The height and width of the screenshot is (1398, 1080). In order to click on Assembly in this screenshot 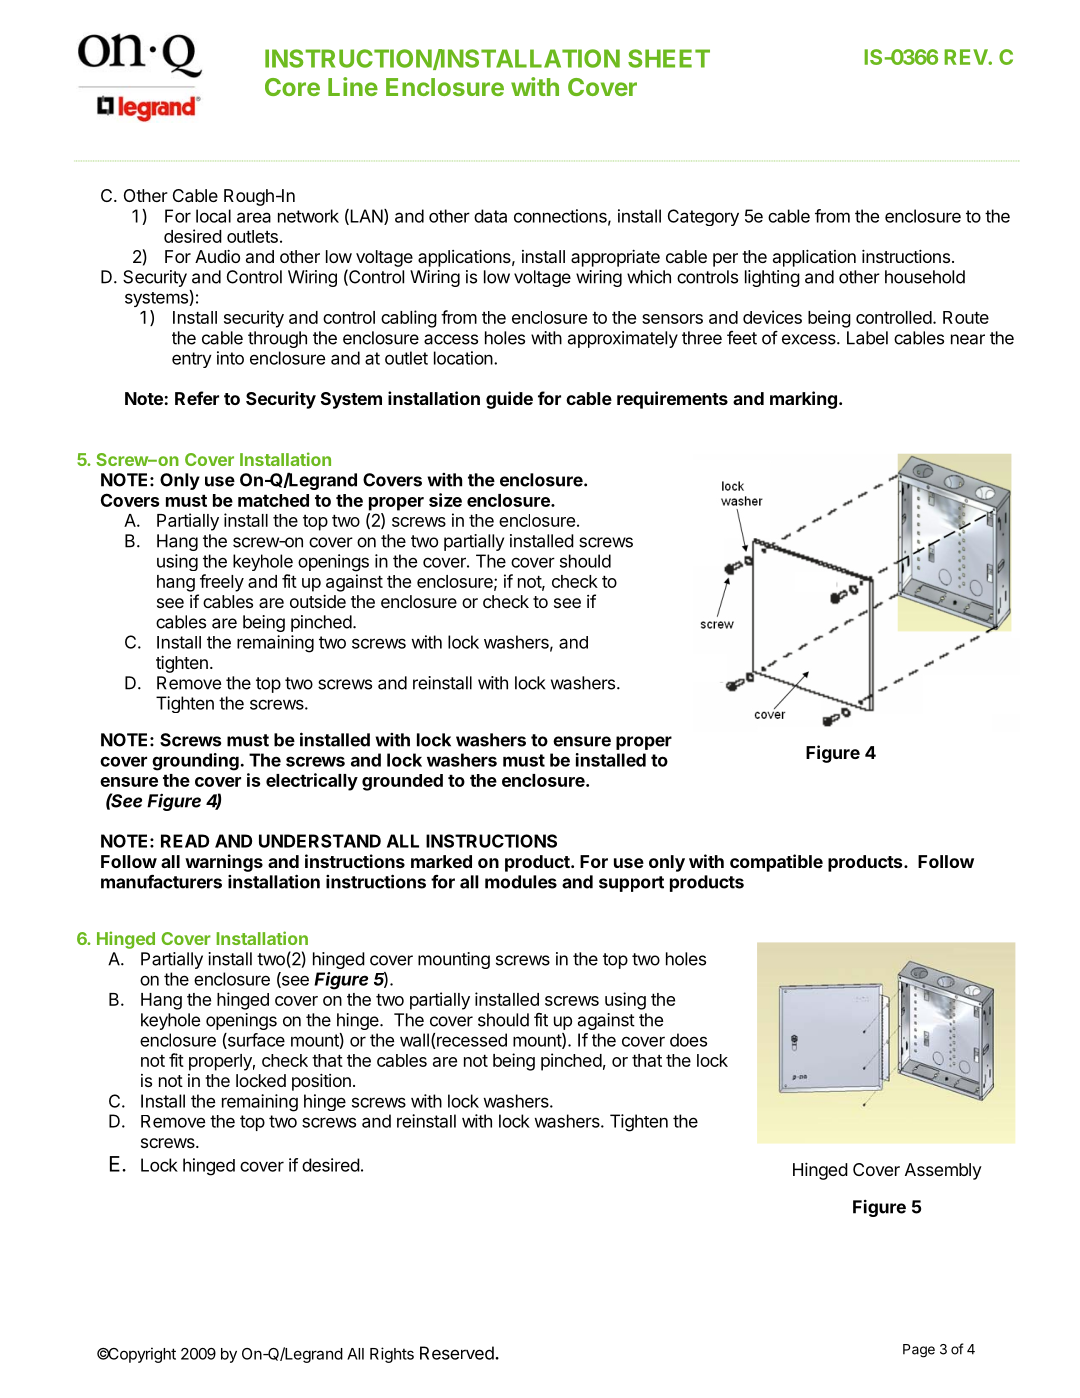, I will do `click(943, 1171)`.
